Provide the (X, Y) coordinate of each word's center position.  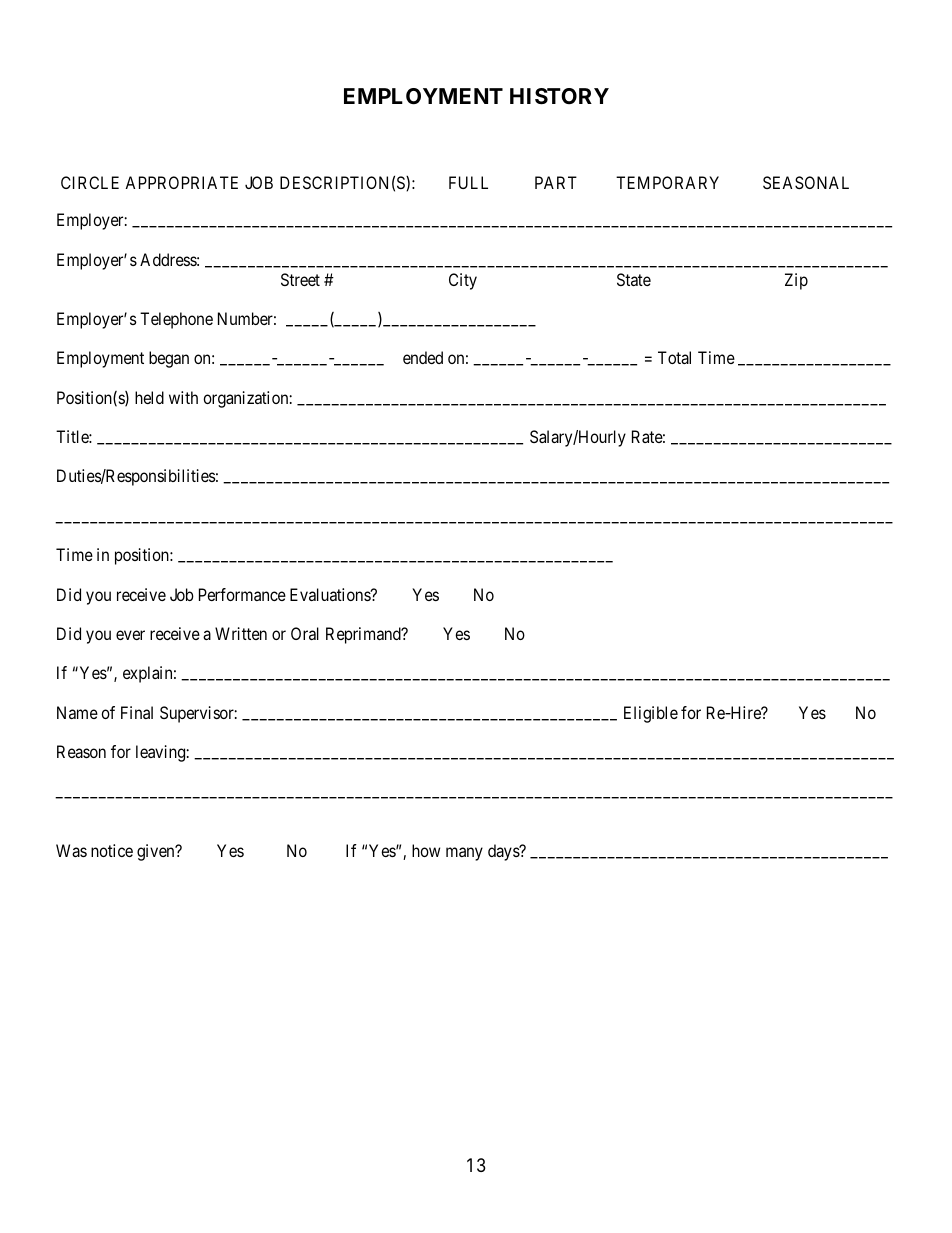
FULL (468, 182)
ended (423, 357)
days (504, 852)
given (157, 852)
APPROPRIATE (181, 182)
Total (674, 357)
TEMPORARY (667, 182)
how (426, 850)
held (149, 397)
